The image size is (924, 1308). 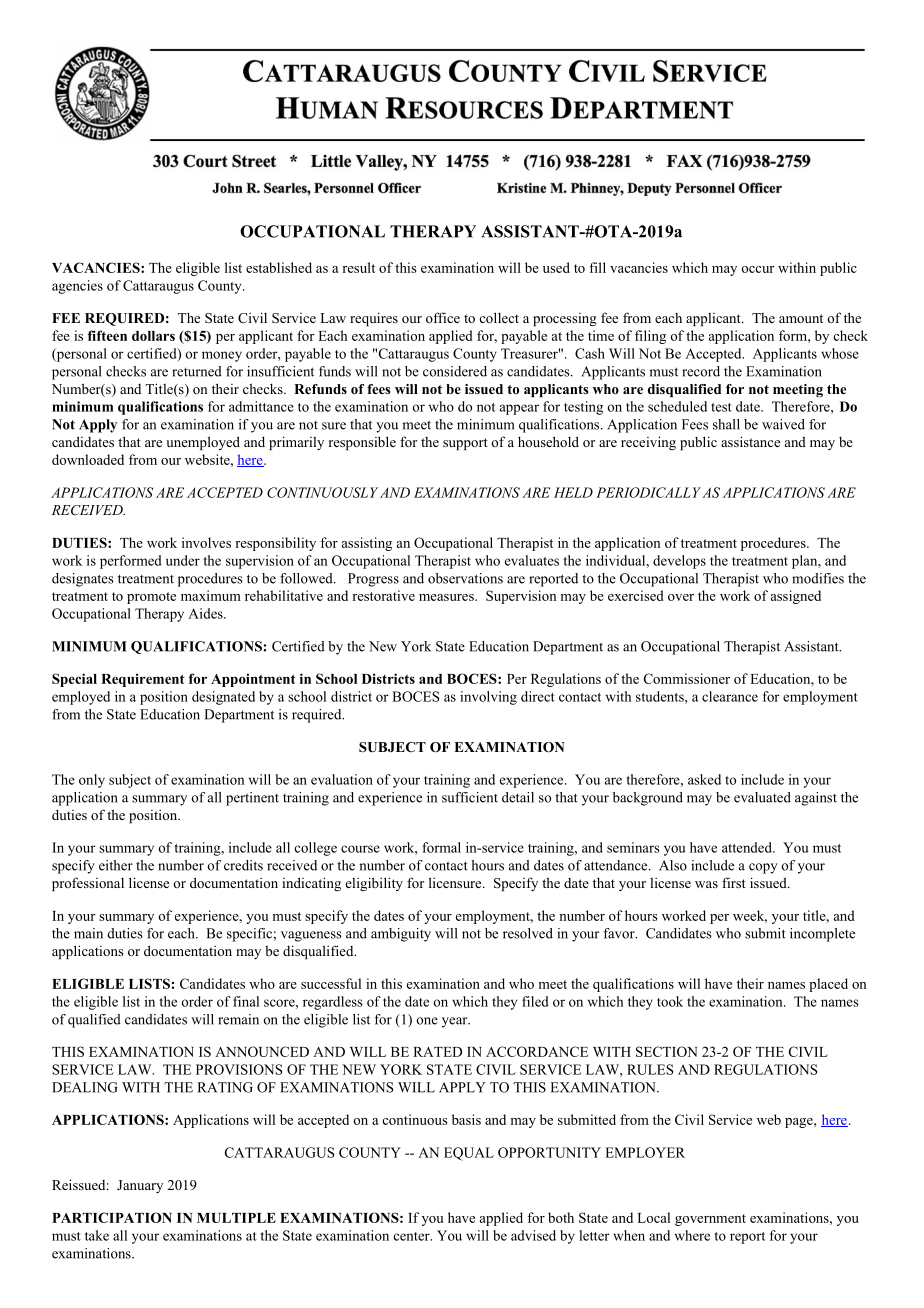 What do you see at coordinates (465, 444) in the screenshot?
I see `support` at bounding box center [465, 444].
